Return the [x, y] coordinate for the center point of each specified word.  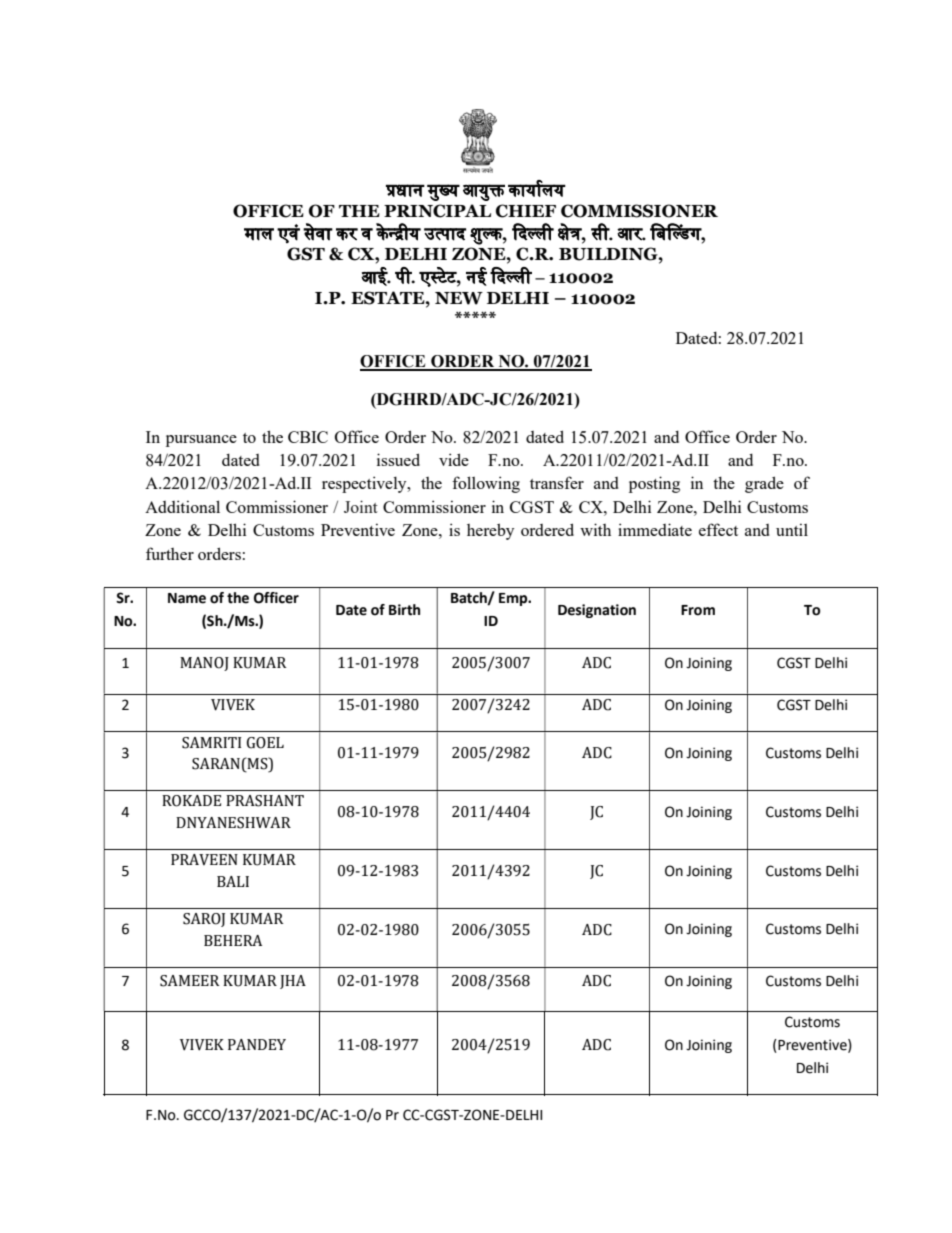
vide [454, 459]
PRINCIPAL [437, 211]
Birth [404, 610]
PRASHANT [265, 801]
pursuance [201, 441]
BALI [233, 881]
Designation [597, 611]
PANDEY [257, 1044]
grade [764, 484]
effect [718, 529]
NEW [459, 298]
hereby [490, 531]
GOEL [265, 743]
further [170, 553]
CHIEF [526, 211]
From [698, 610]
